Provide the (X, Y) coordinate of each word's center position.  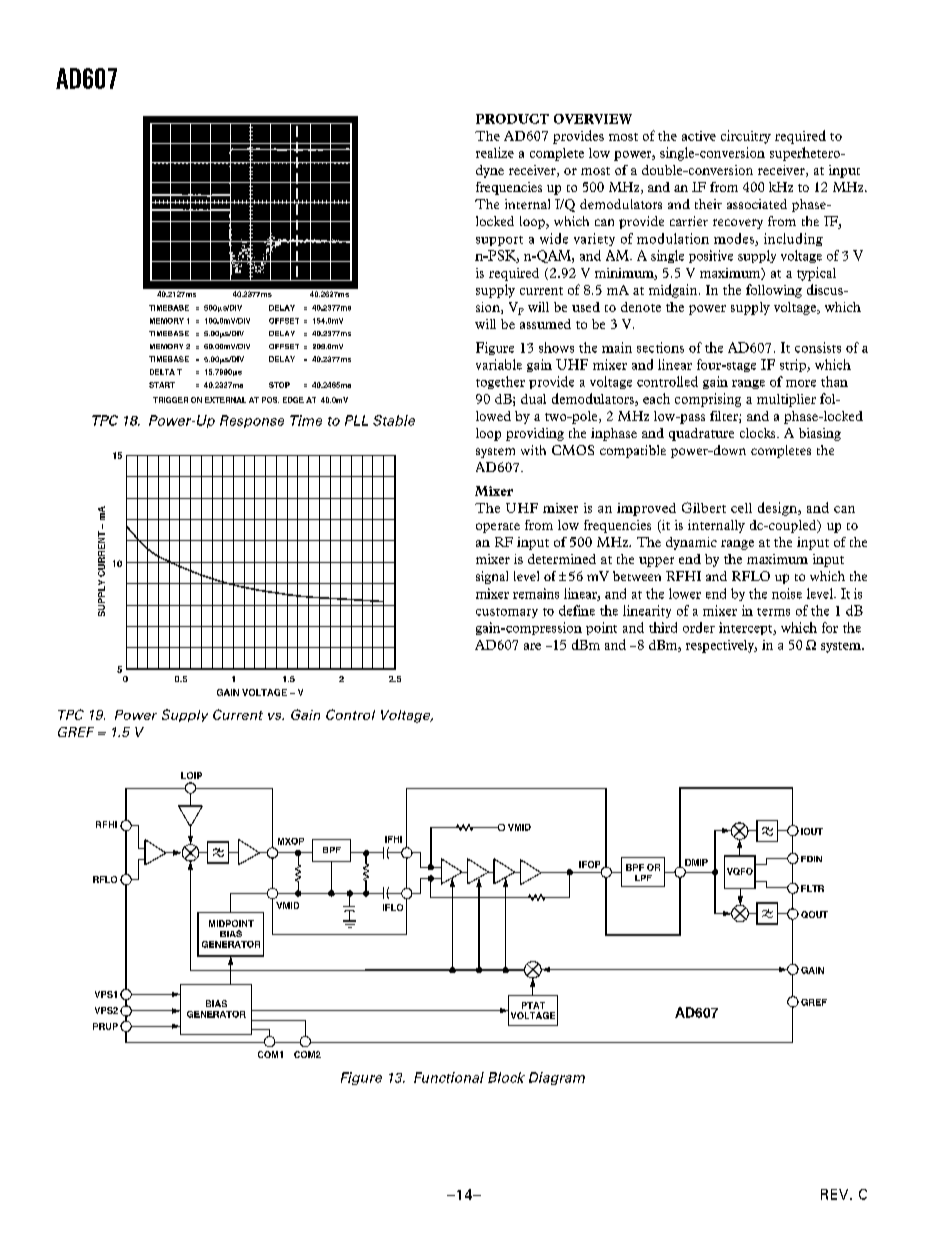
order (699, 627)
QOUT (814, 914)
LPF (643, 878)
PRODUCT (512, 119)
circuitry (746, 137)
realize (495, 152)
